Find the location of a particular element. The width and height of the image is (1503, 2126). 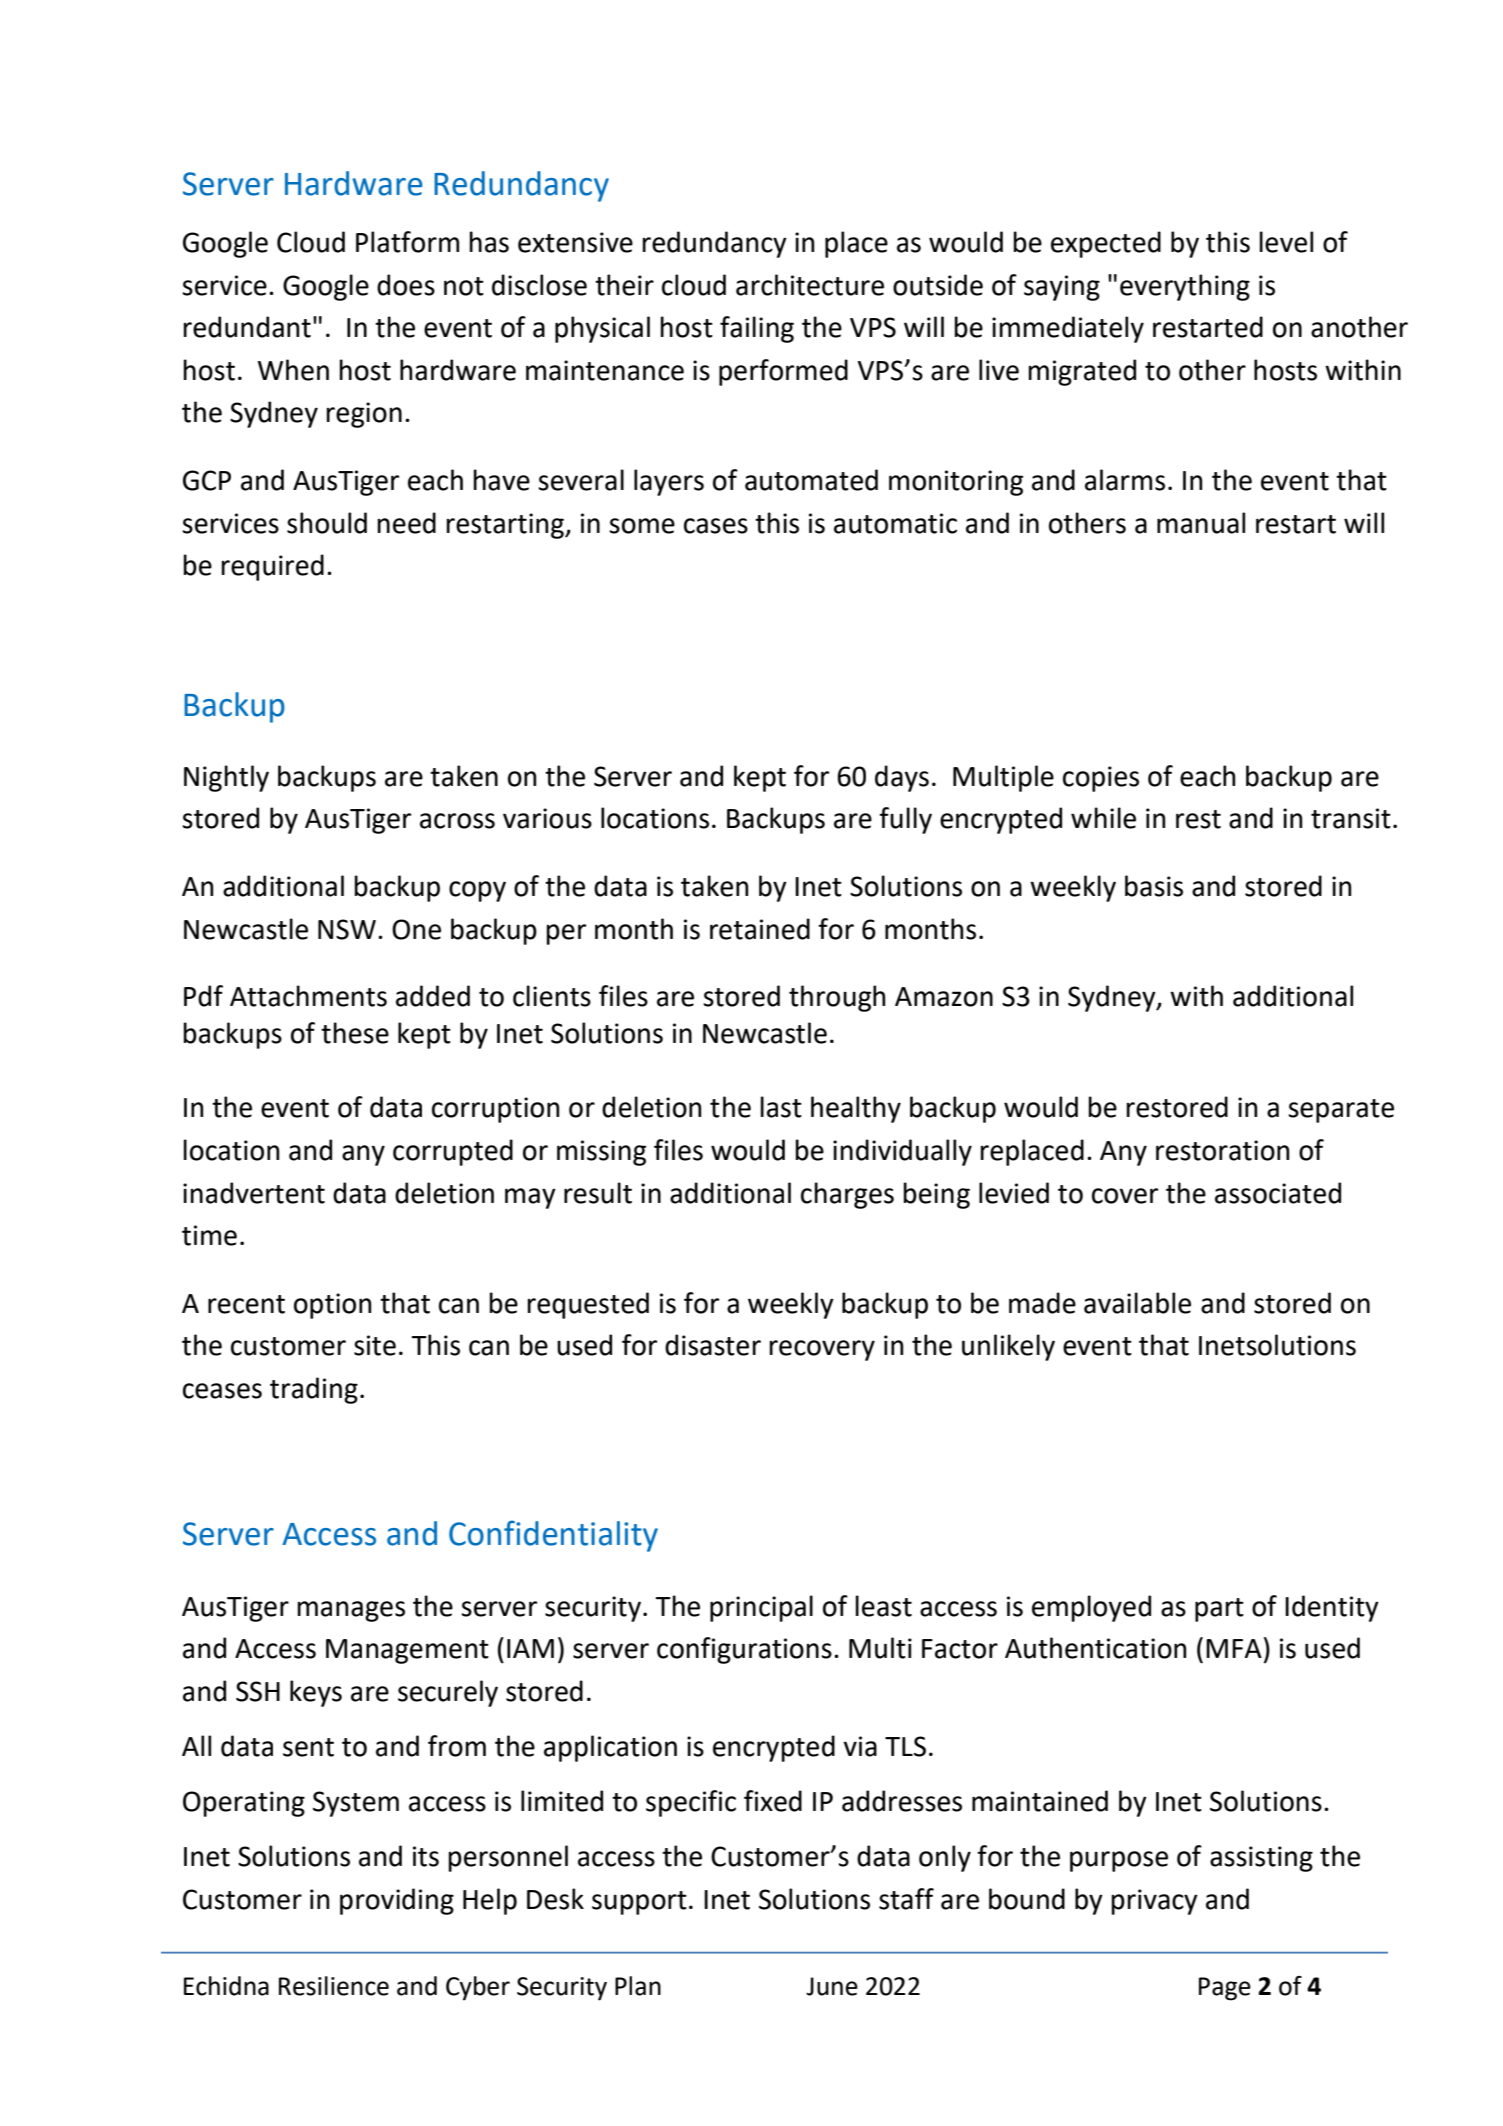

architecture is located at coordinates (810, 285).
